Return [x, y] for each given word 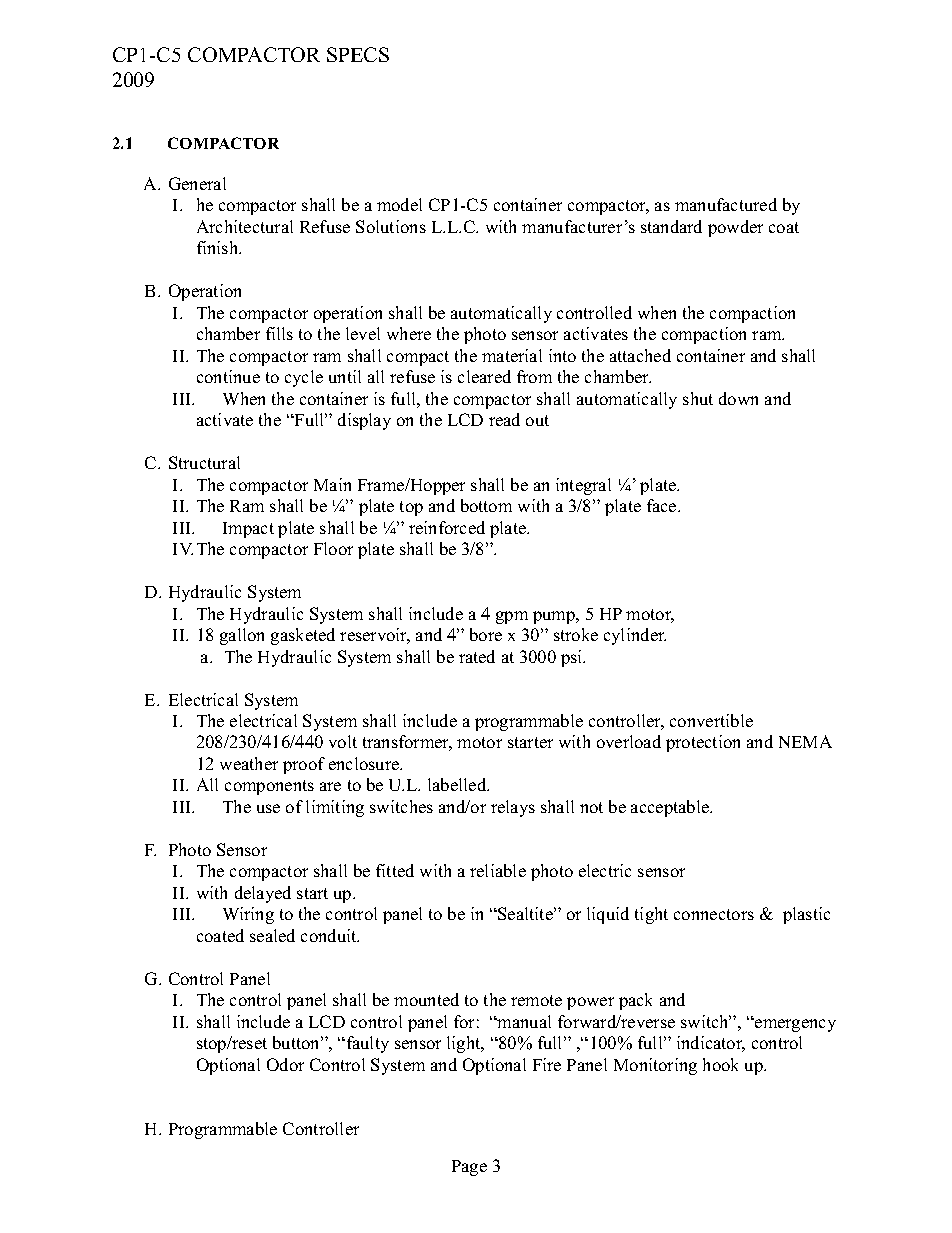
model [399, 204]
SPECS [358, 54]
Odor [285, 1064]
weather [249, 763]
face [663, 505]
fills [279, 333]
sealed [272, 935]
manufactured [726, 204]
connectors [714, 914]
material [512, 355]
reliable [498, 870]
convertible [711, 720]
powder [735, 228]
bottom [486, 505]
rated [477, 656]
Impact [248, 530]
